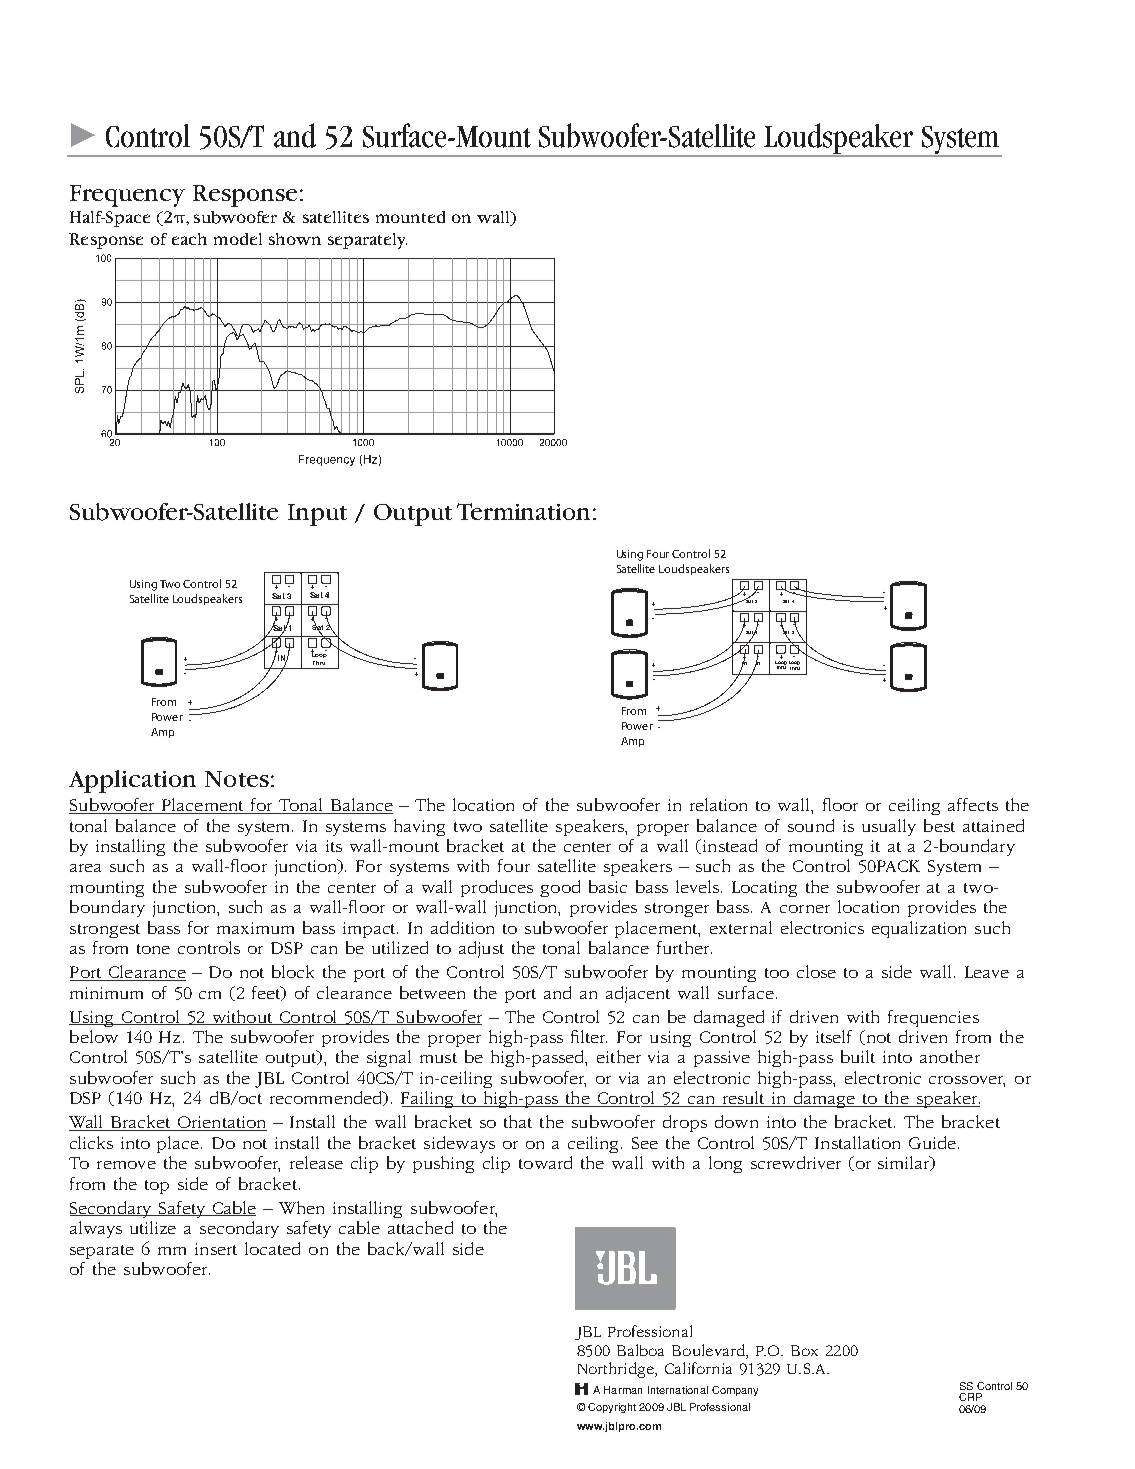 The image size is (1135, 1469). I want to click on Orientation, so click(221, 1123).
